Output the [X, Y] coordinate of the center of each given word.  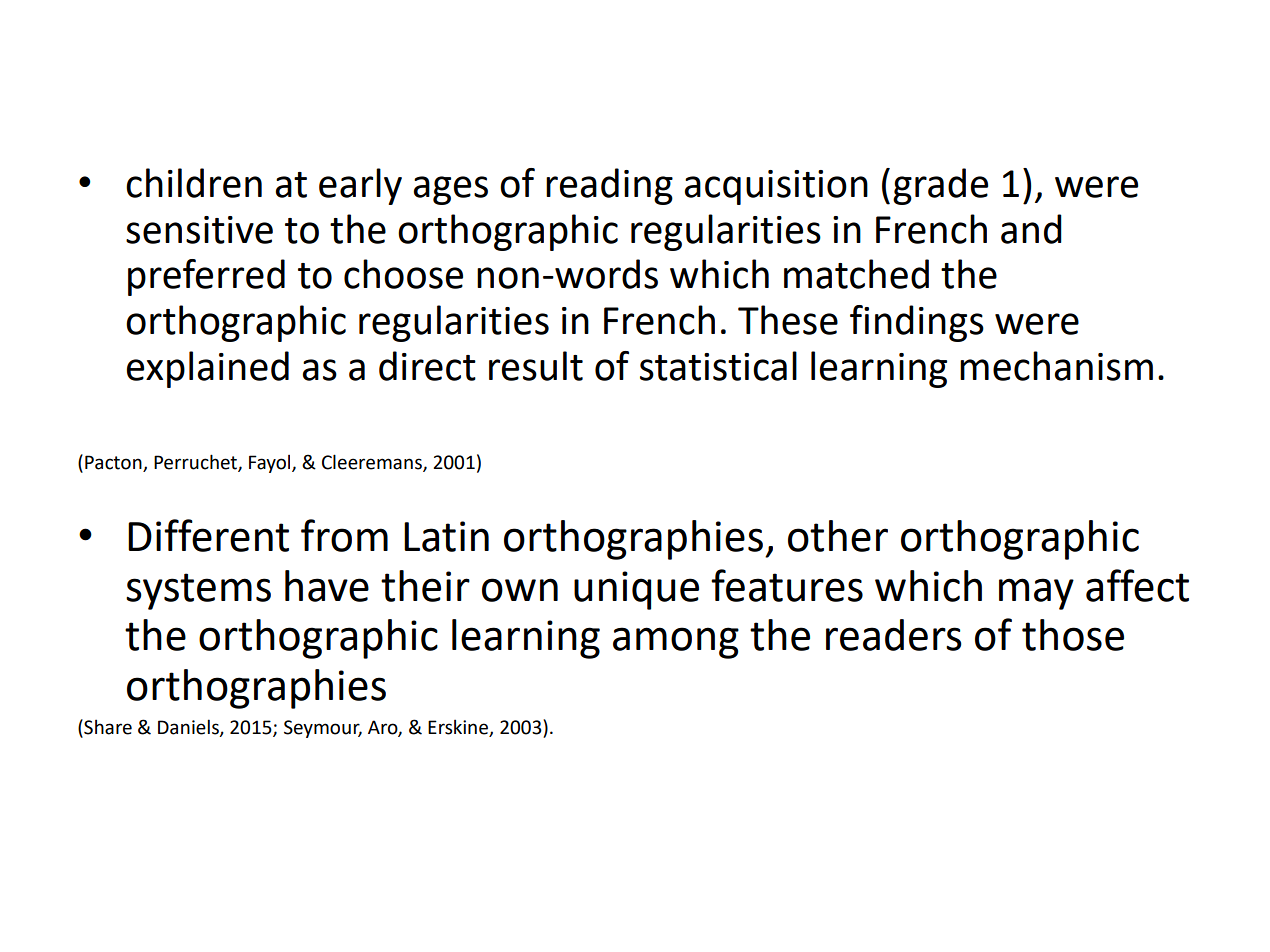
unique [636, 590]
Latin [446, 536]
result [536, 366]
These [788, 320]
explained [208, 369]
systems [198, 591]
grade [940, 186]
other [838, 536]
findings [917, 323]
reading [609, 186]
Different [208, 535]
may [1036, 594]
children [194, 183]
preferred [206, 277]
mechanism [1056, 366]
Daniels [189, 728]
